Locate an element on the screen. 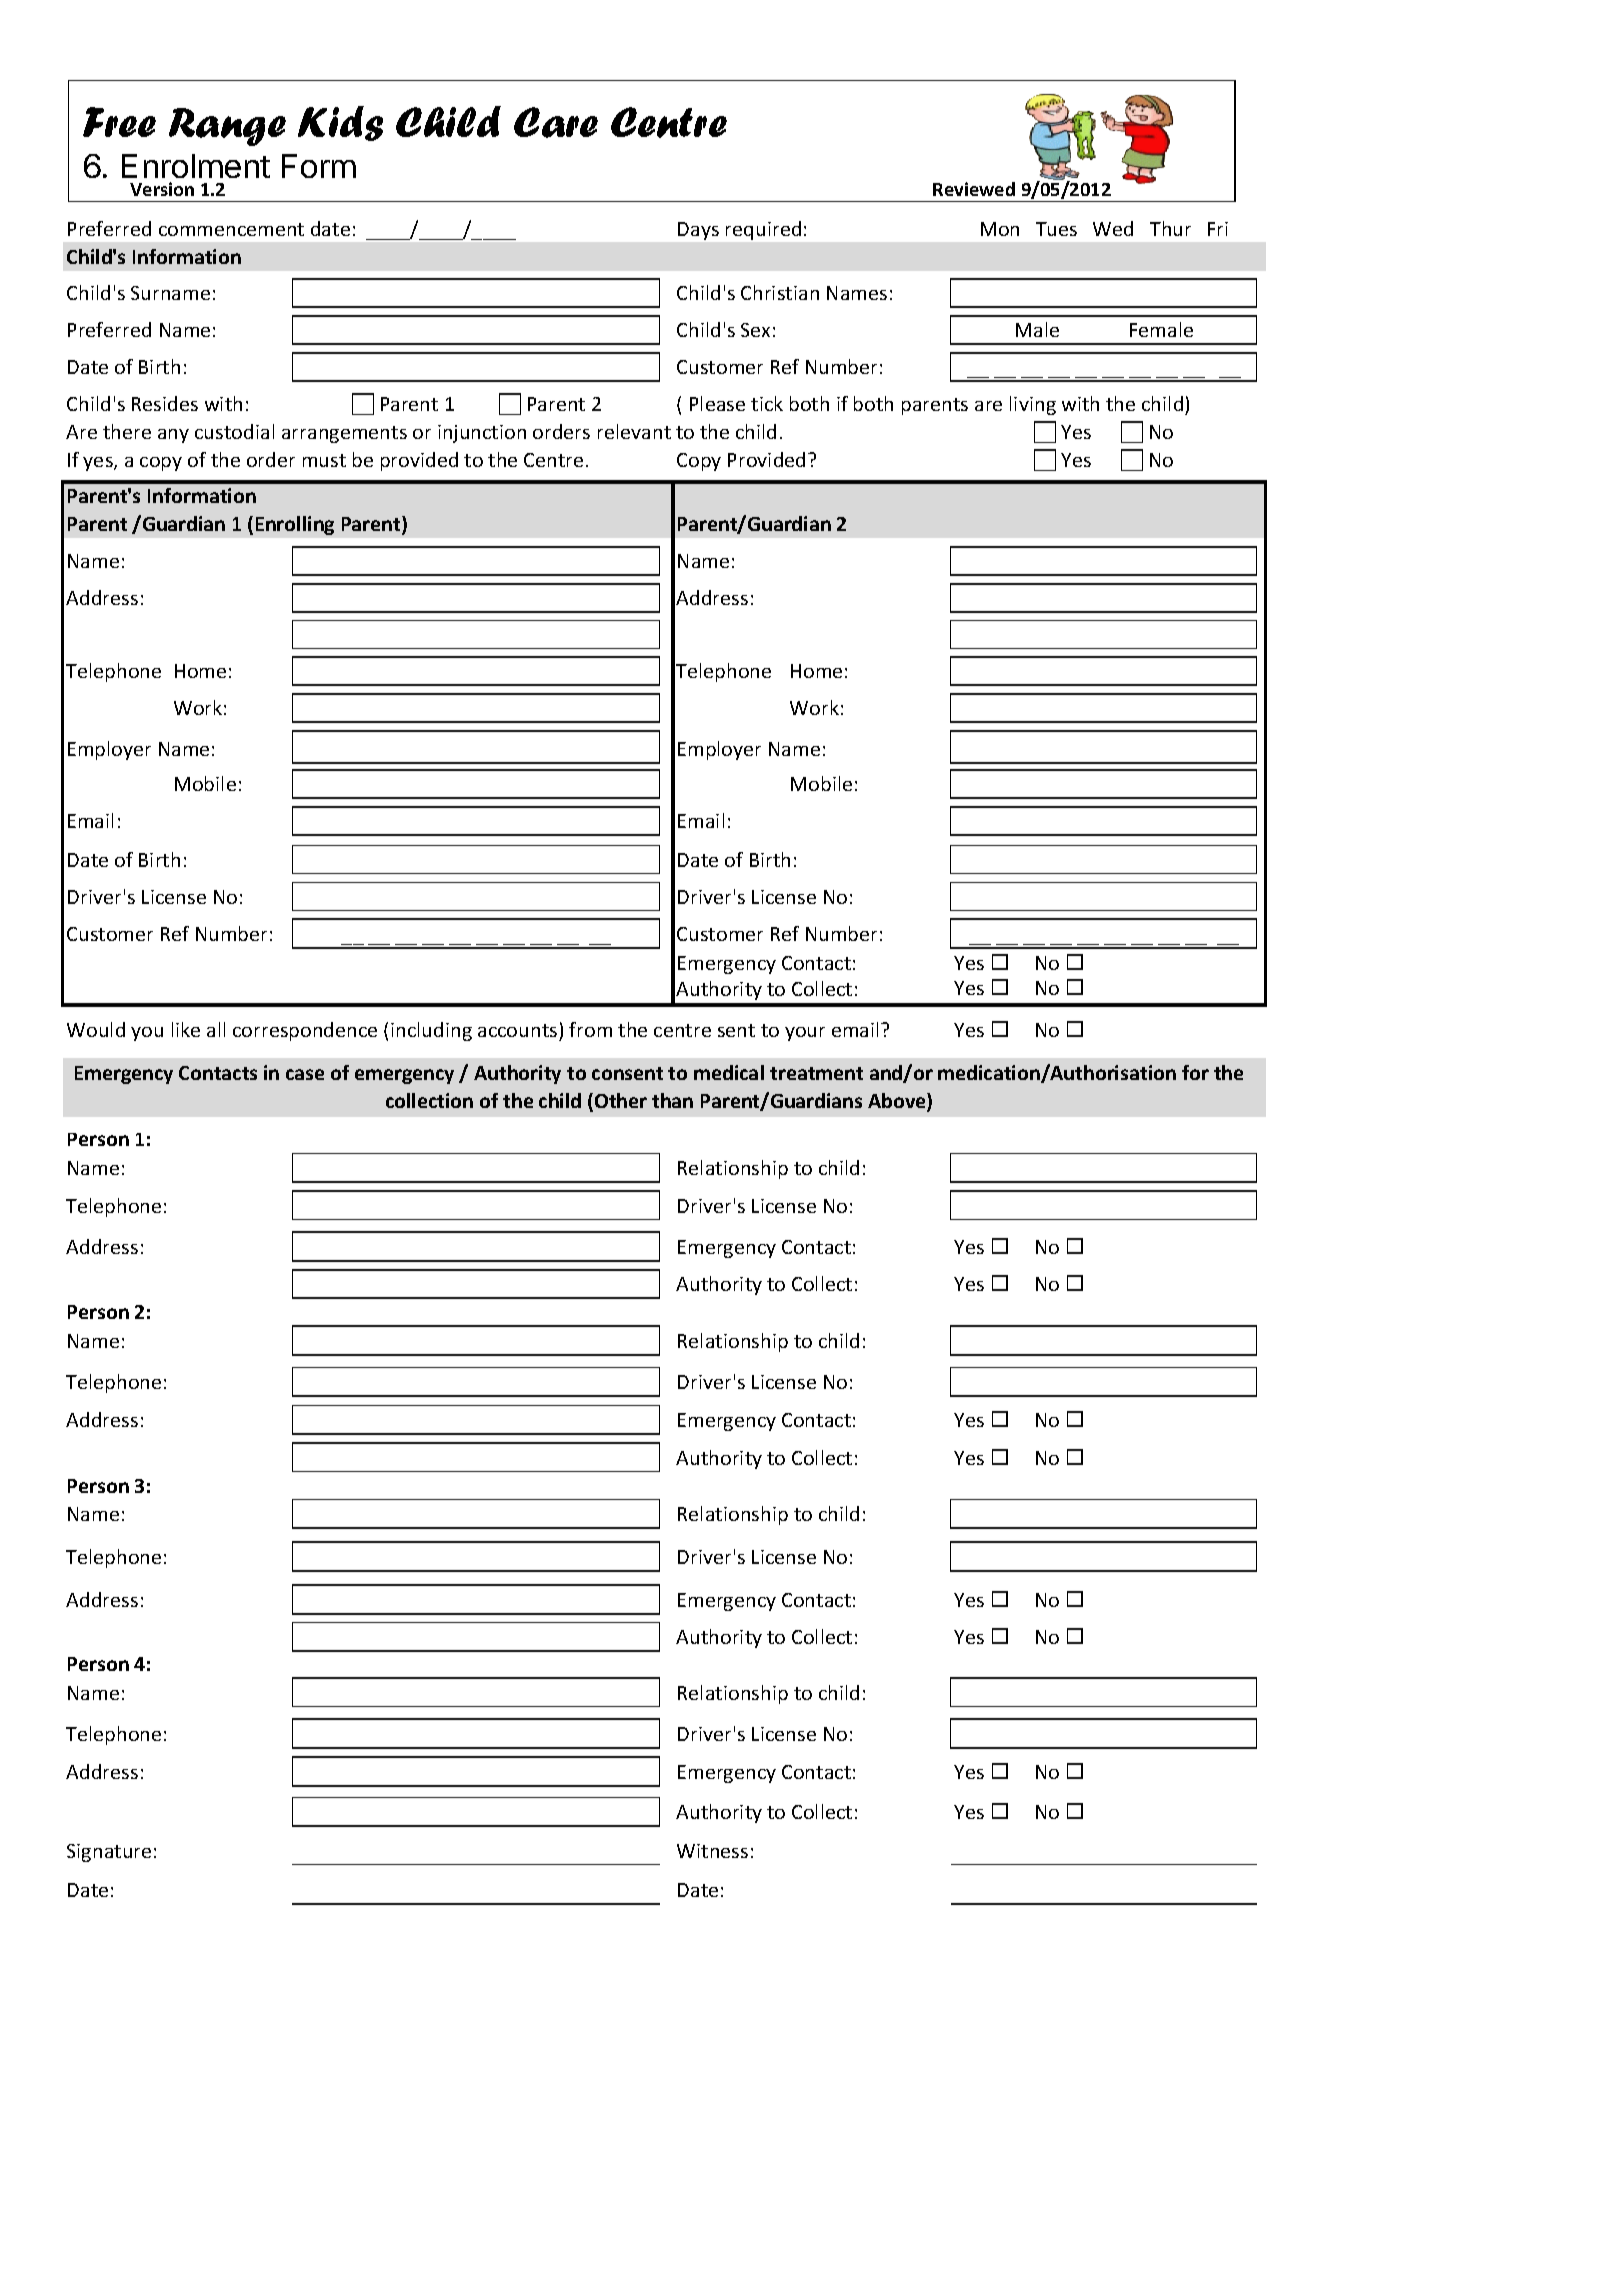 This screenshot has height=2282, width=1614. Witness is located at coordinates (712, 1851).
